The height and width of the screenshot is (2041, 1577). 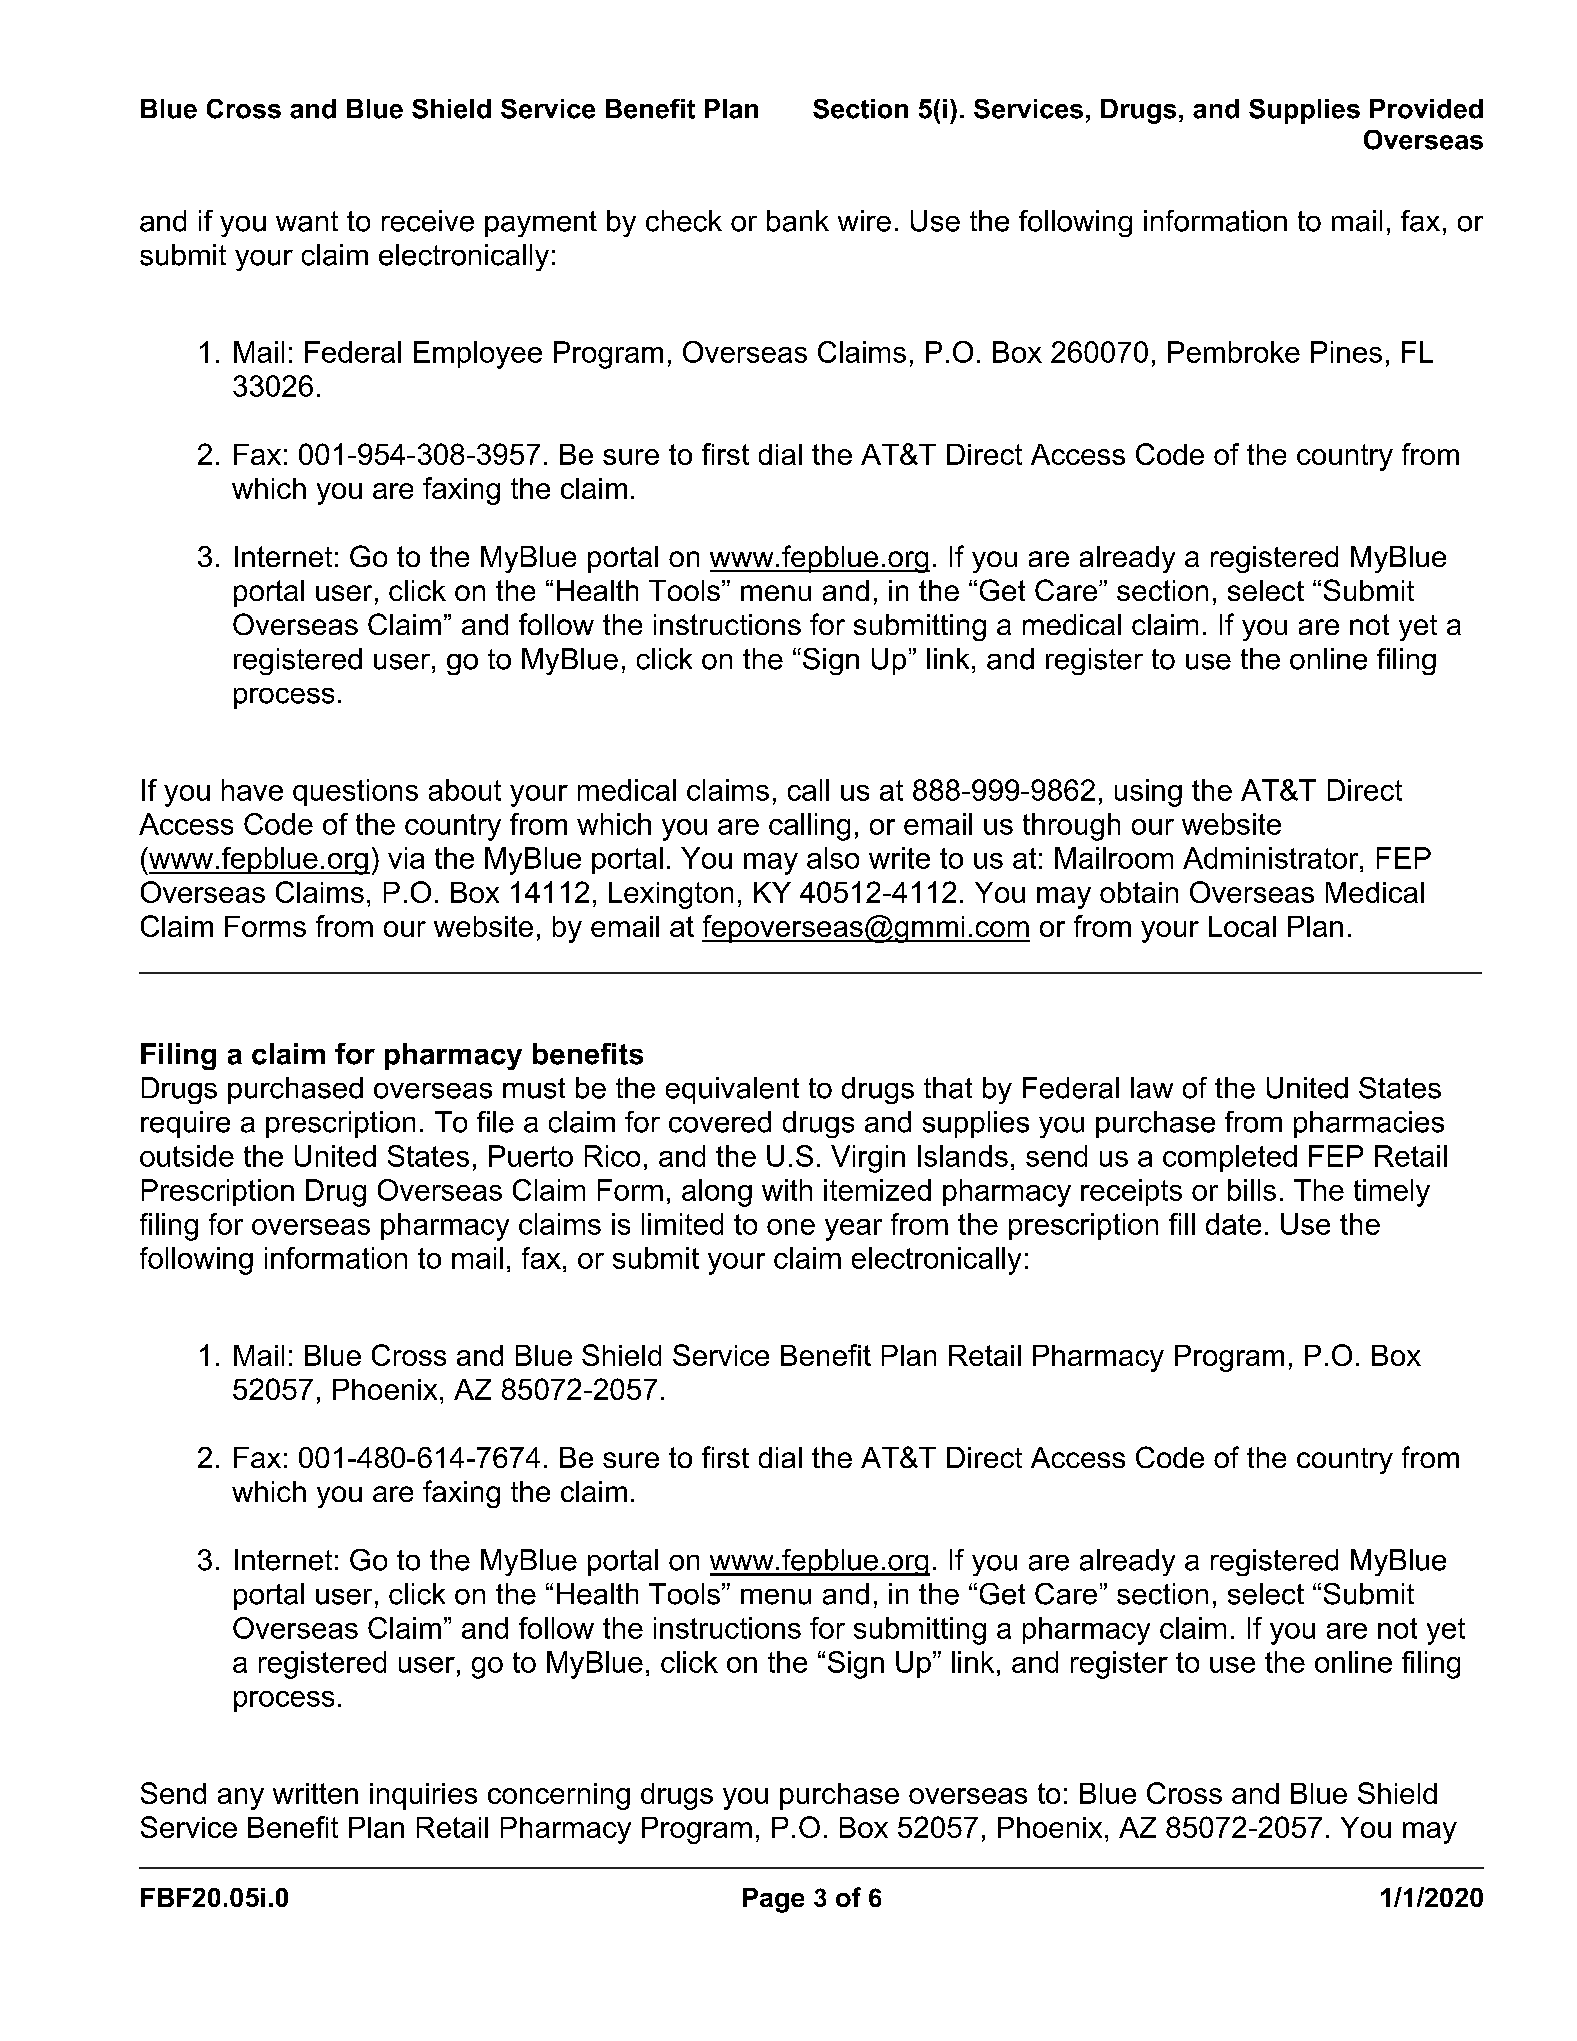 I want to click on one, so click(x=791, y=1227).
